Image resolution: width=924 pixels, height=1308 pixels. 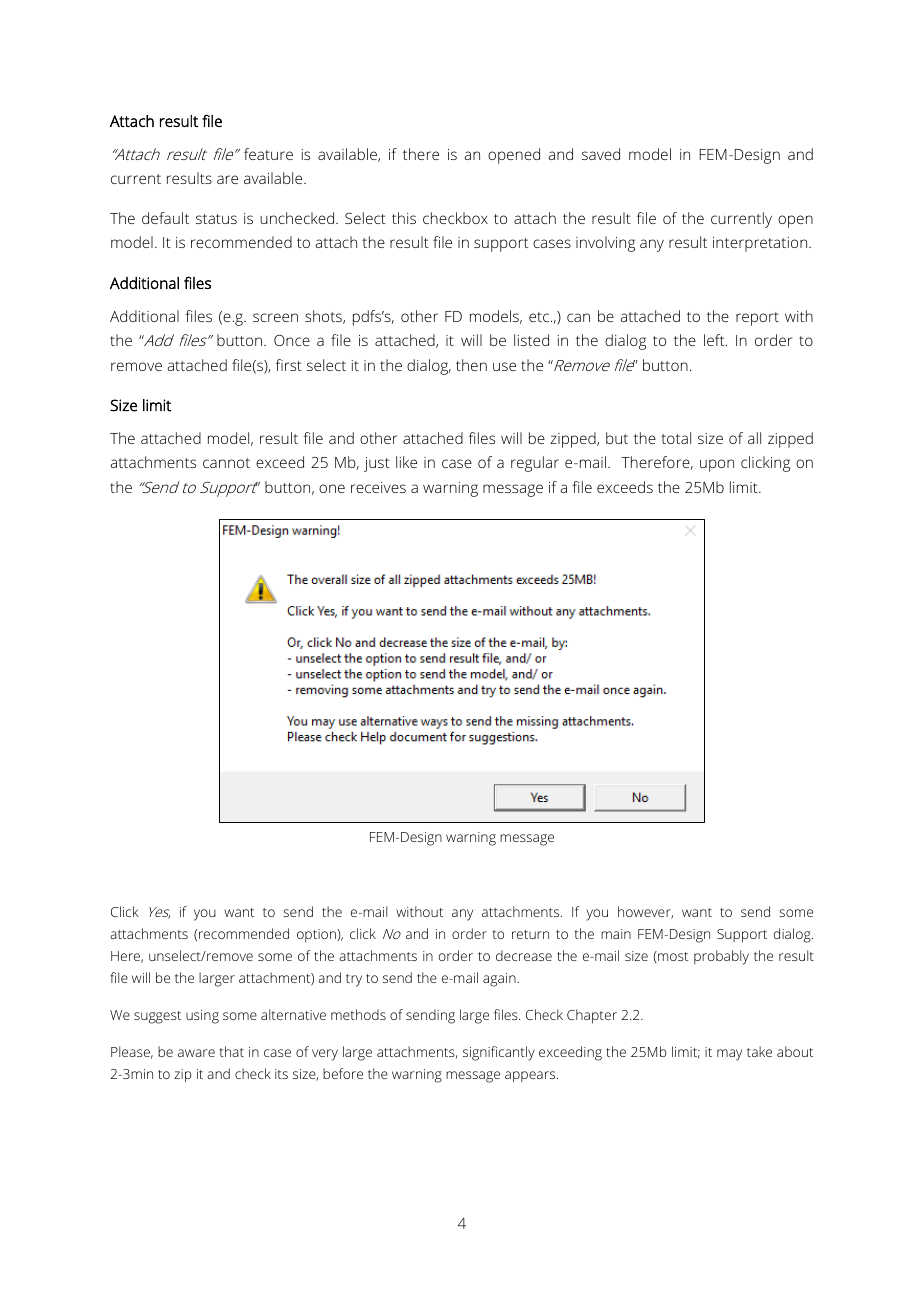 I want to click on cannot, so click(x=226, y=463).
